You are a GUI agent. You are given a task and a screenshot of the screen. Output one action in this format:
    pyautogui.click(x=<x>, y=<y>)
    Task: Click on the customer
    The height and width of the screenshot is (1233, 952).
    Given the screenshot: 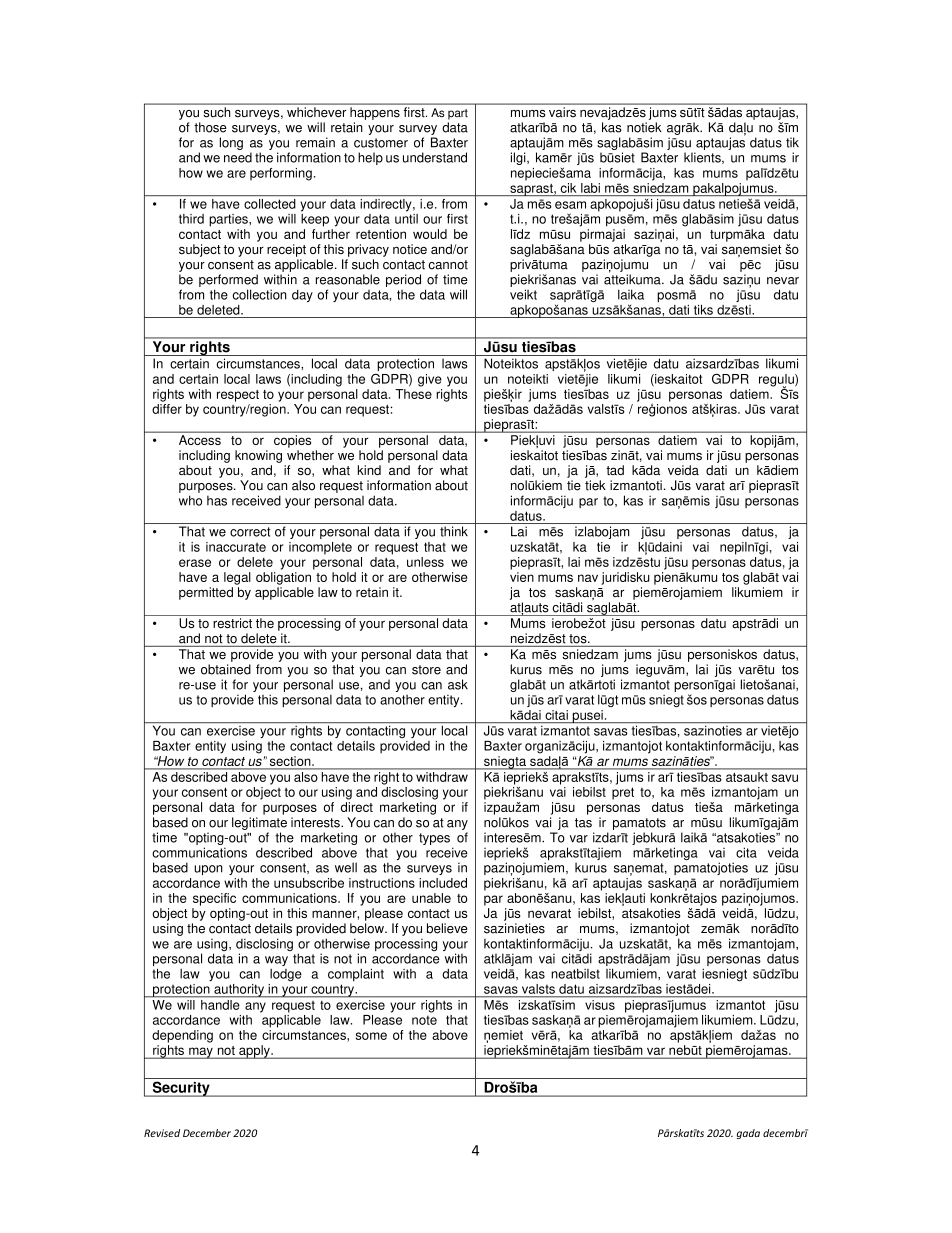 What is the action you would take?
    pyautogui.click(x=381, y=143)
